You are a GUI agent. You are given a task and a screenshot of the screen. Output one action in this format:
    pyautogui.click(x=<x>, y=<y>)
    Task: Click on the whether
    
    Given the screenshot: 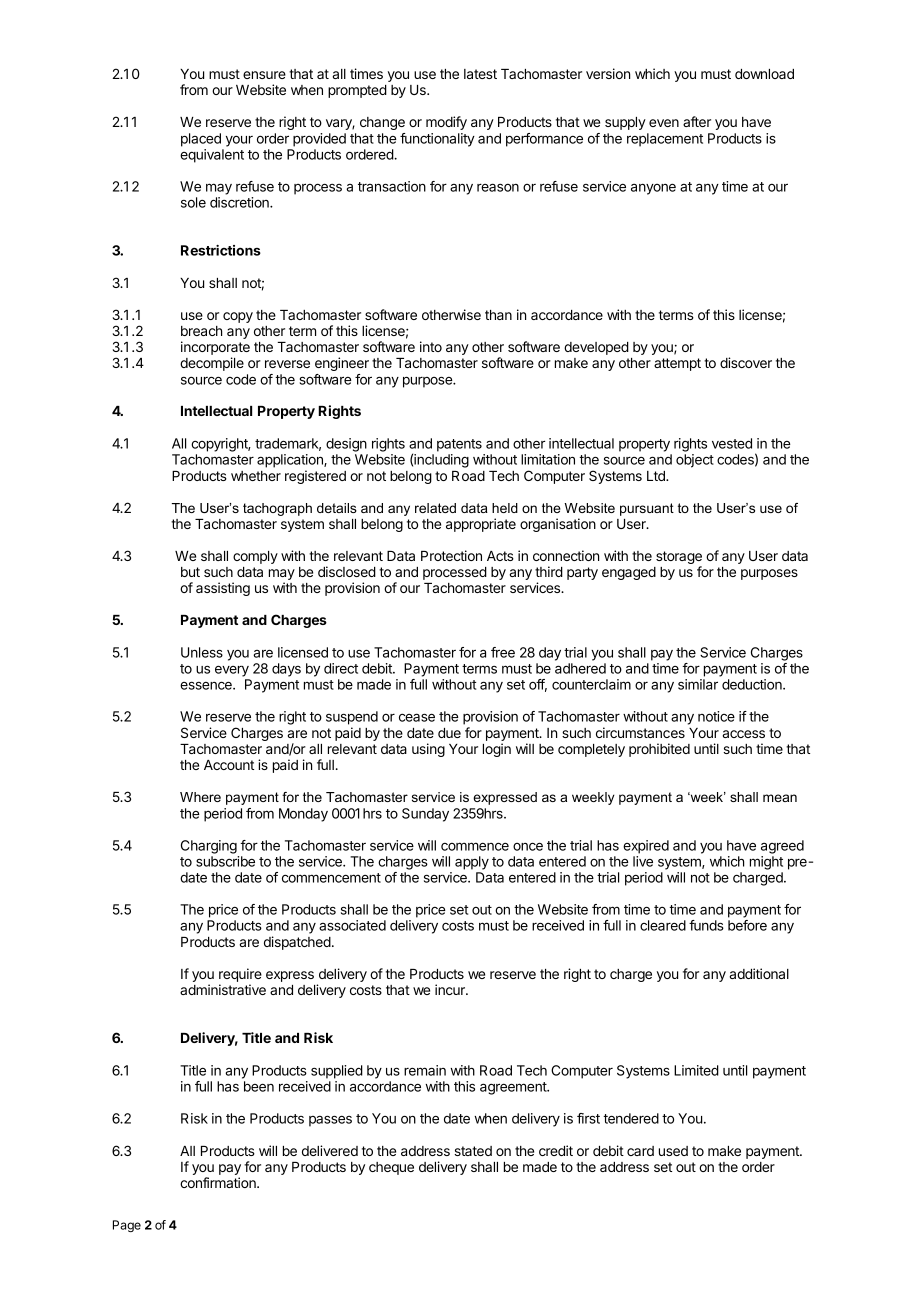 What is the action you would take?
    pyautogui.click(x=256, y=476)
